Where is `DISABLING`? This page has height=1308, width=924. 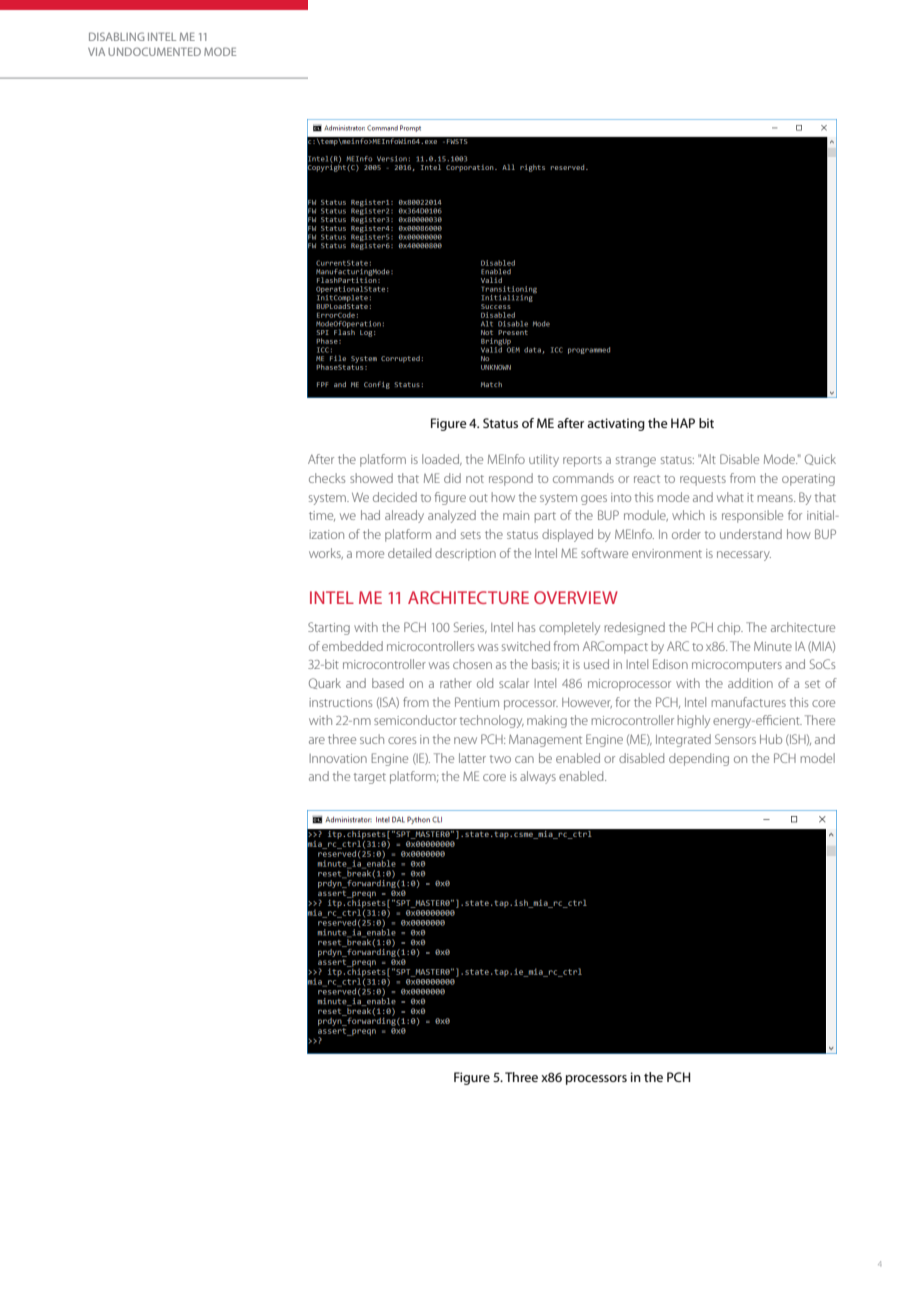 DISABLING is located at coordinates (116, 36).
